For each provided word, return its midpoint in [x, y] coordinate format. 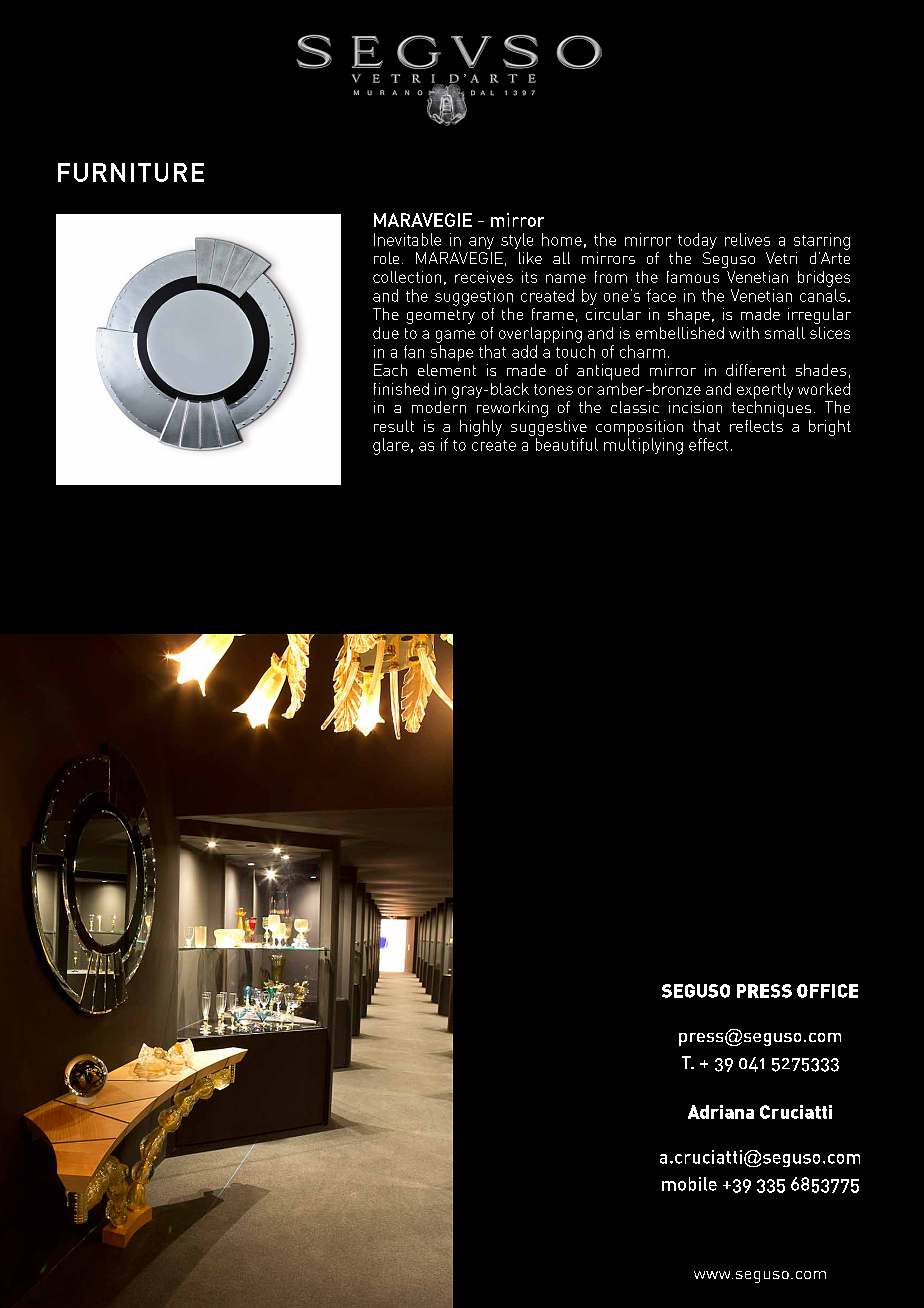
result [394, 426]
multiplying [643, 446]
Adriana [721, 1112]
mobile [689, 1184]
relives [747, 239]
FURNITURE [131, 172]
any [481, 243]
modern [439, 407]
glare [391, 446]
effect [708, 444]
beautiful [567, 444]
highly [481, 428]
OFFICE [827, 991]
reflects [756, 426]
